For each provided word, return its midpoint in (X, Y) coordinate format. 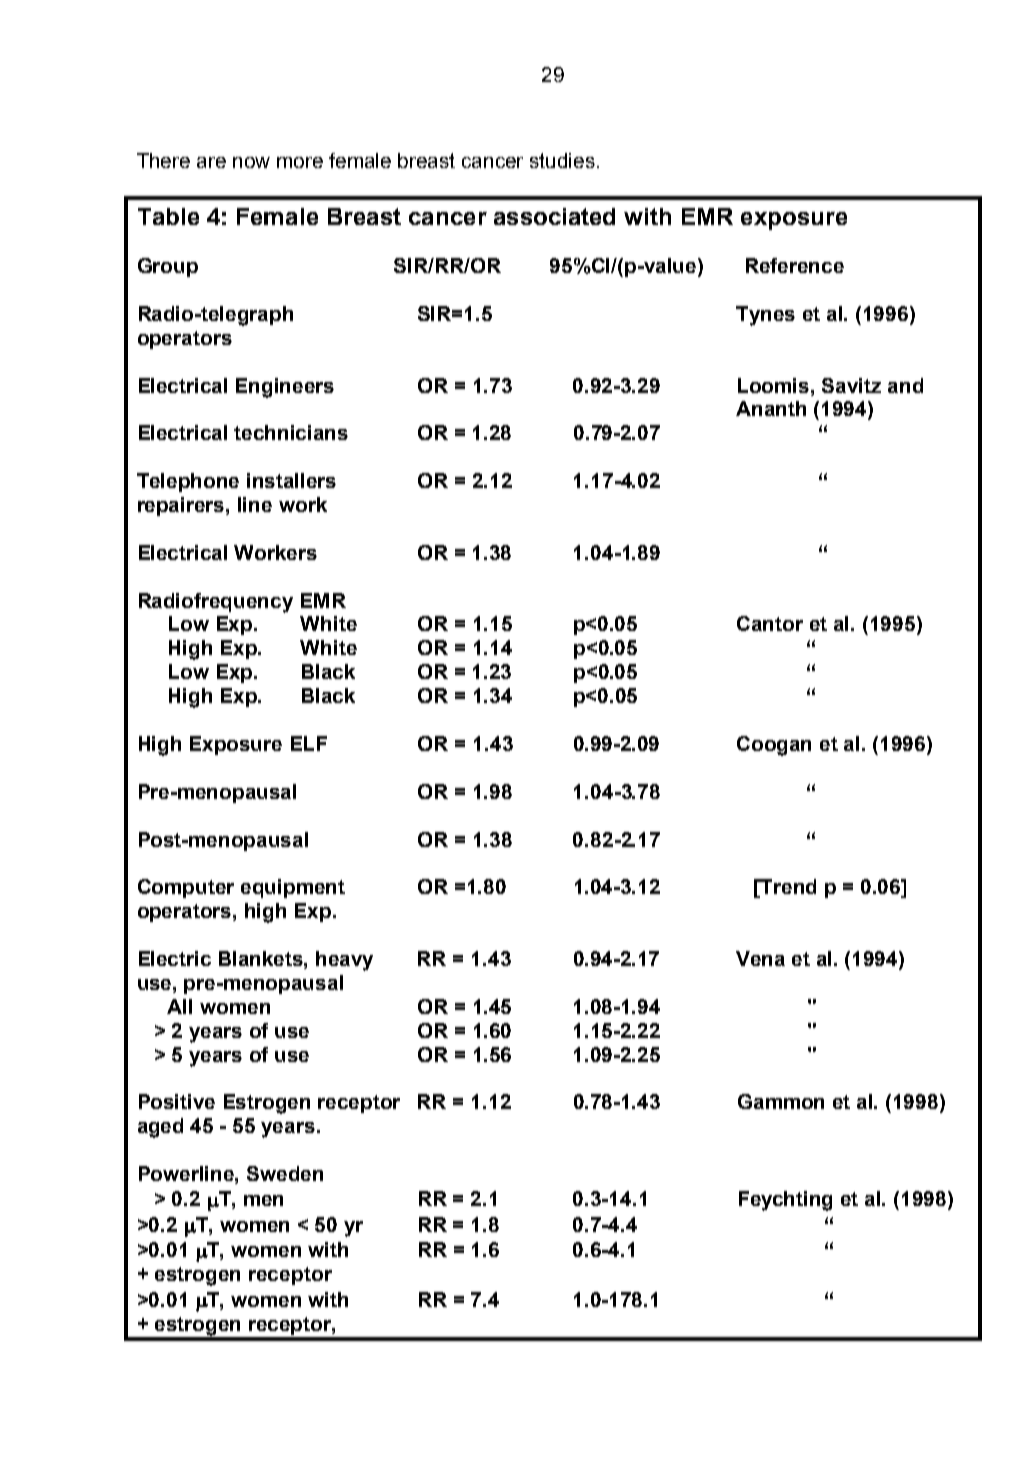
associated (554, 216)
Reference (795, 265)
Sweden (285, 1173)
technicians (291, 432)
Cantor (770, 623)
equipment (293, 888)
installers (291, 480)
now (251, 162)
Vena (760, 958)
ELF (309, 743)
